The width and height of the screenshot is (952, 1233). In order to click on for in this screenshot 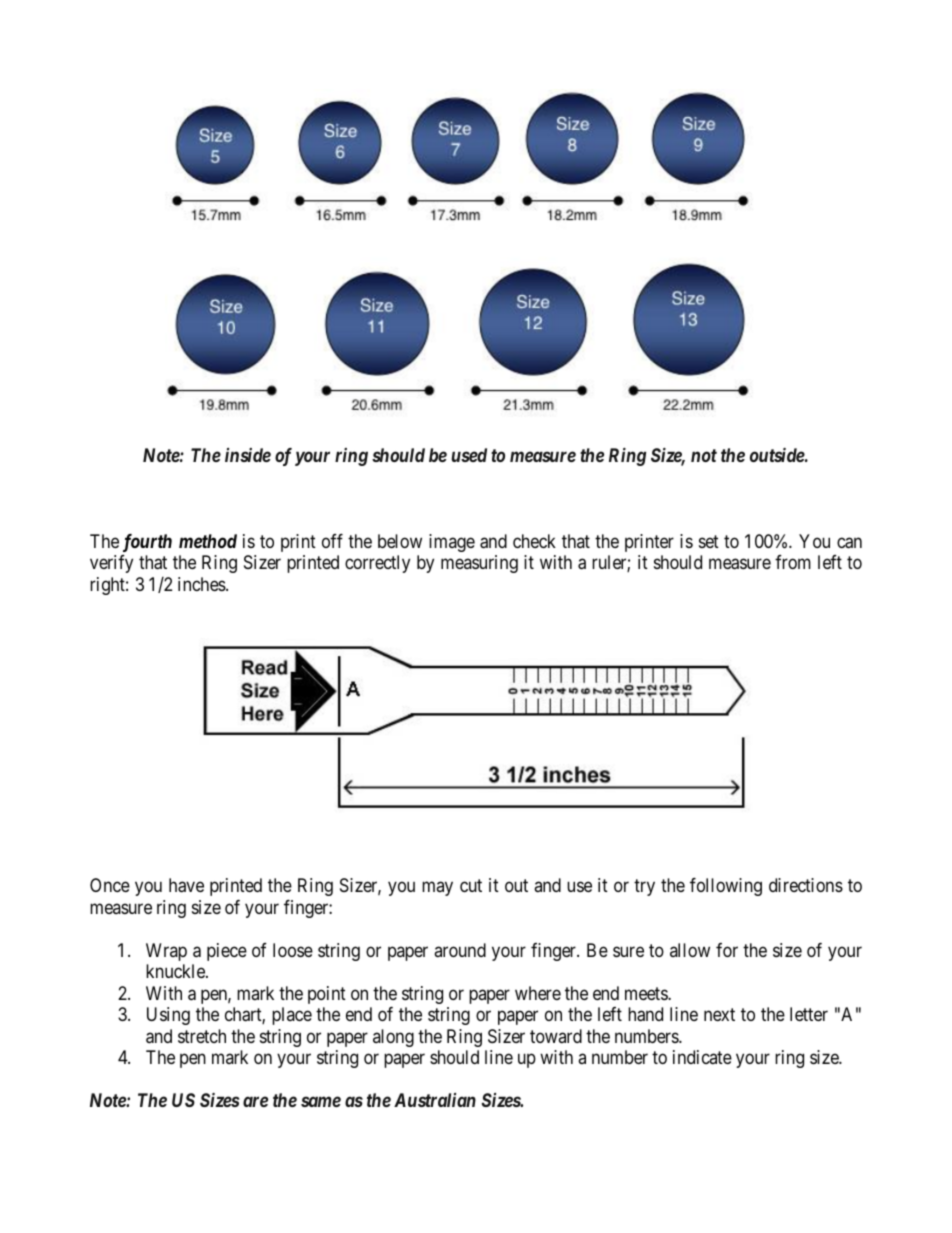, I will do `click(727, 950)`.
